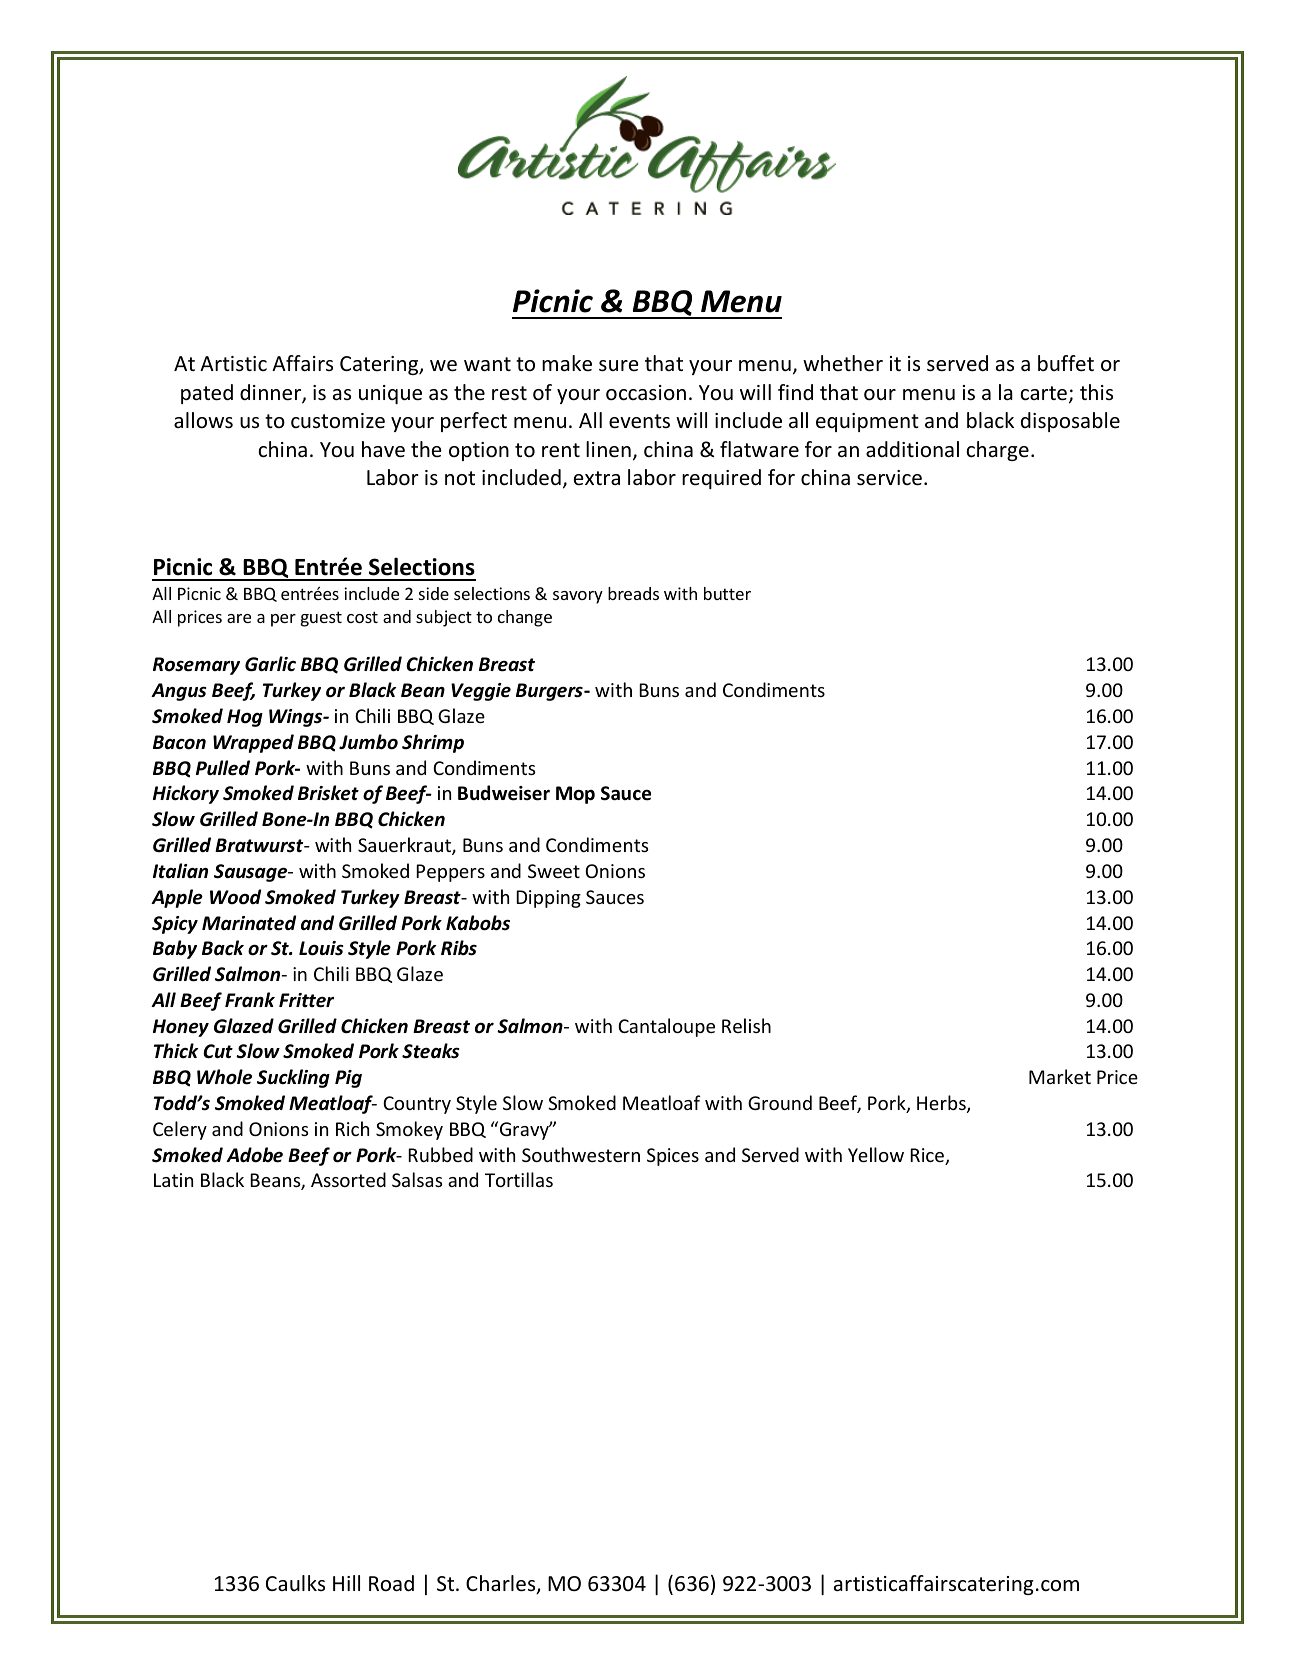 The image size is (1294, 1674). I want to click on Spices, so click(673, 1157).
